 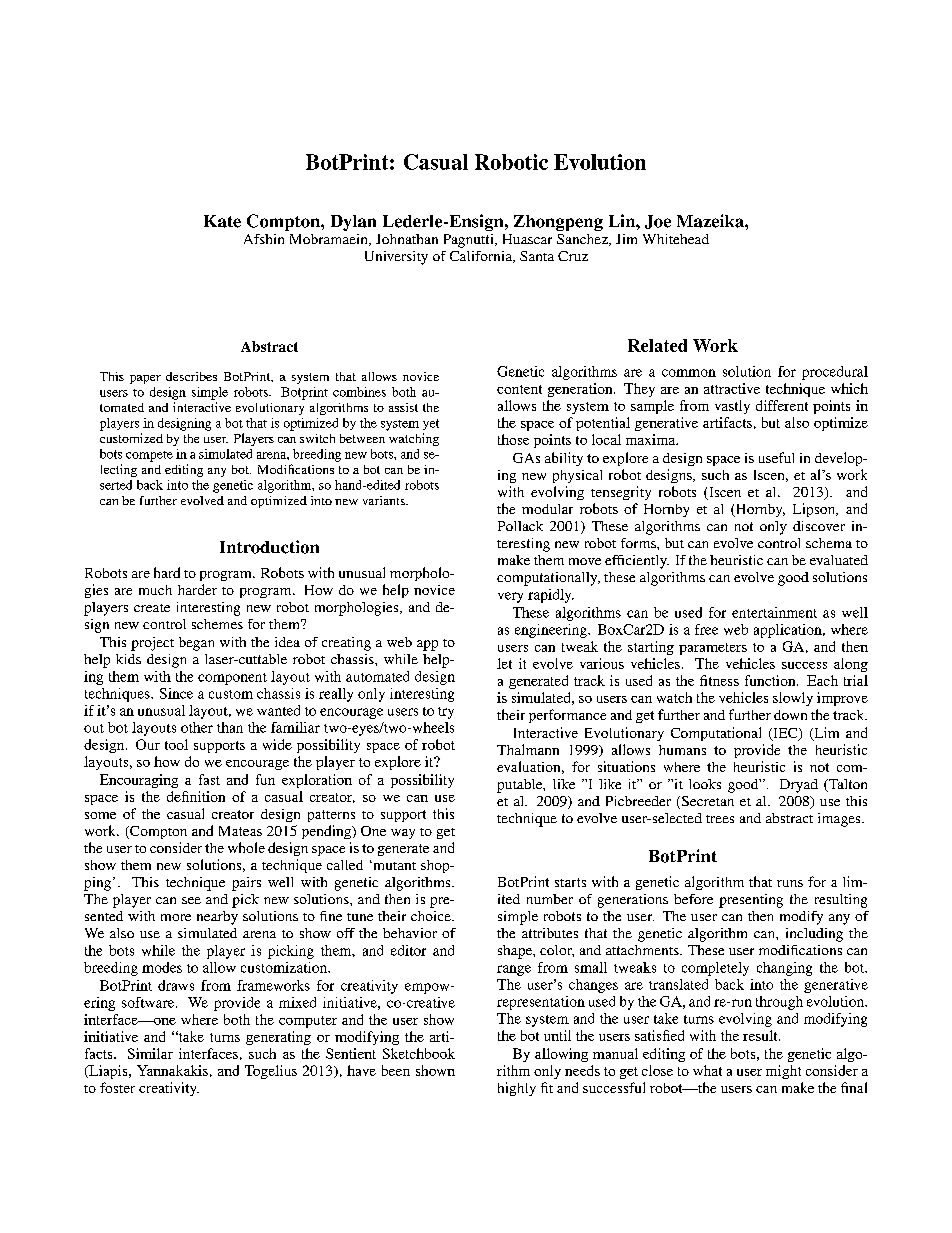 What do you see at coordinates (783, 1072) in the image?
I see `might` at bounding box center [783, 1072].
